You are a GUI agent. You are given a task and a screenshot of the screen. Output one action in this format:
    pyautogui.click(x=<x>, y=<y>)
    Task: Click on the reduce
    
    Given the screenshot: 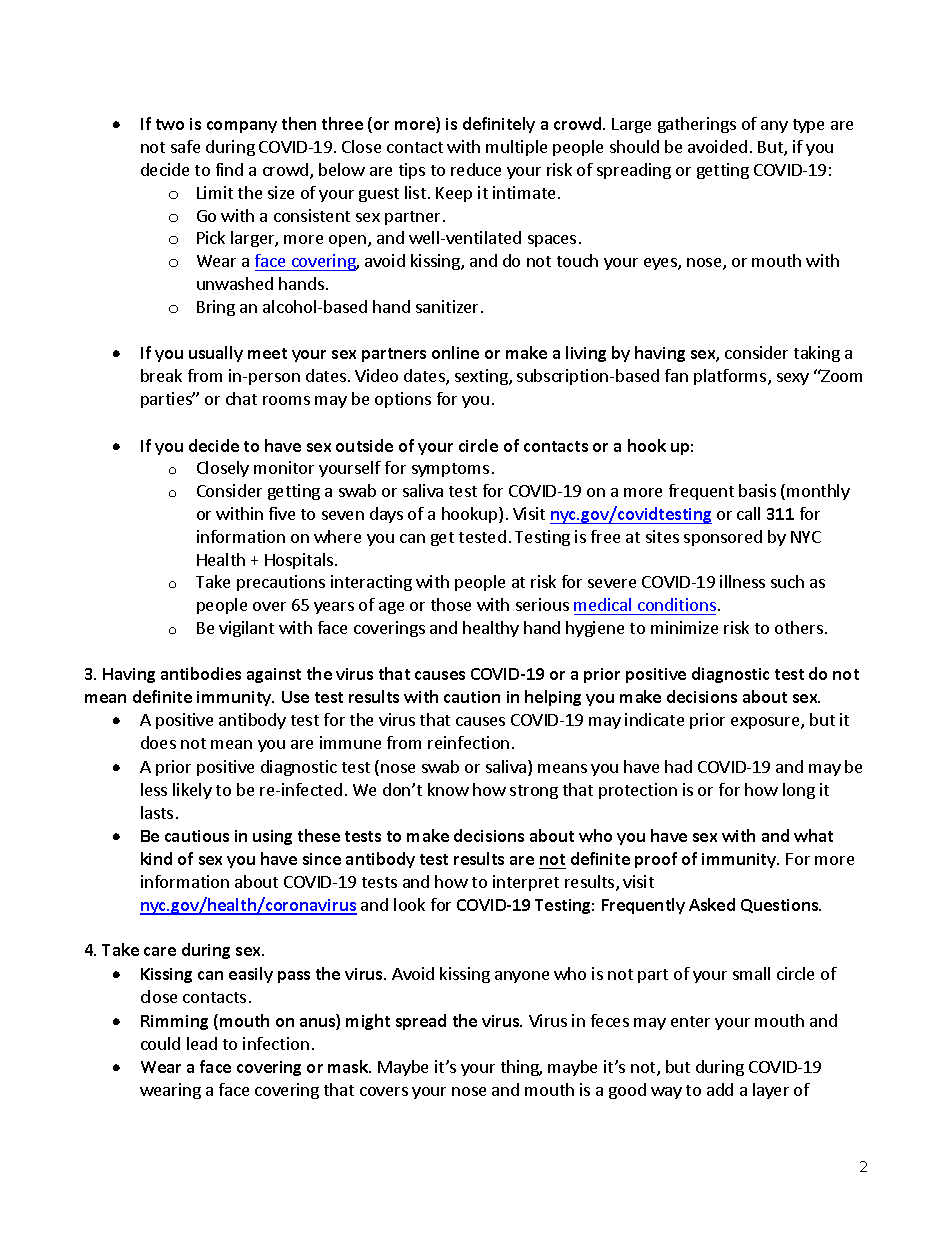 What is the action you would take?
    pyautogui.click(x=476, y=169)
